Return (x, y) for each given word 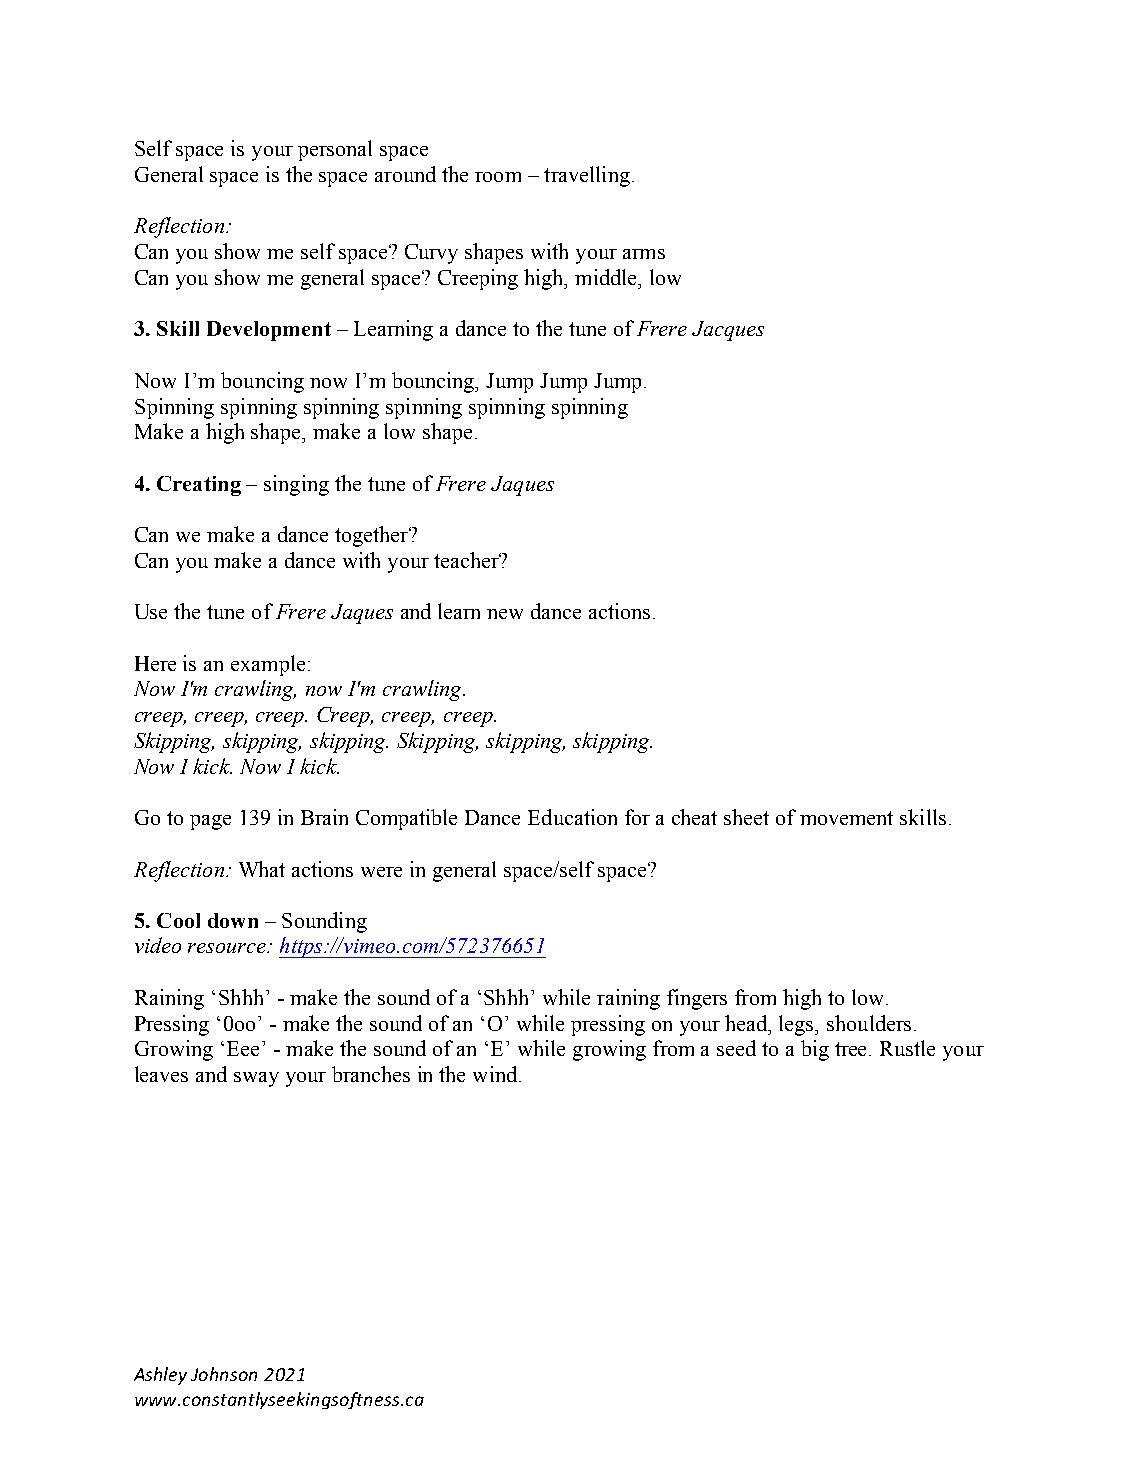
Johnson (224, 1374)
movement (846, 818)
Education (572, 817)
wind (496, 1074)
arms (644, 254)
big (815, 1050)
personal (335, 150)
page (210, 822)
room (498, 177)
